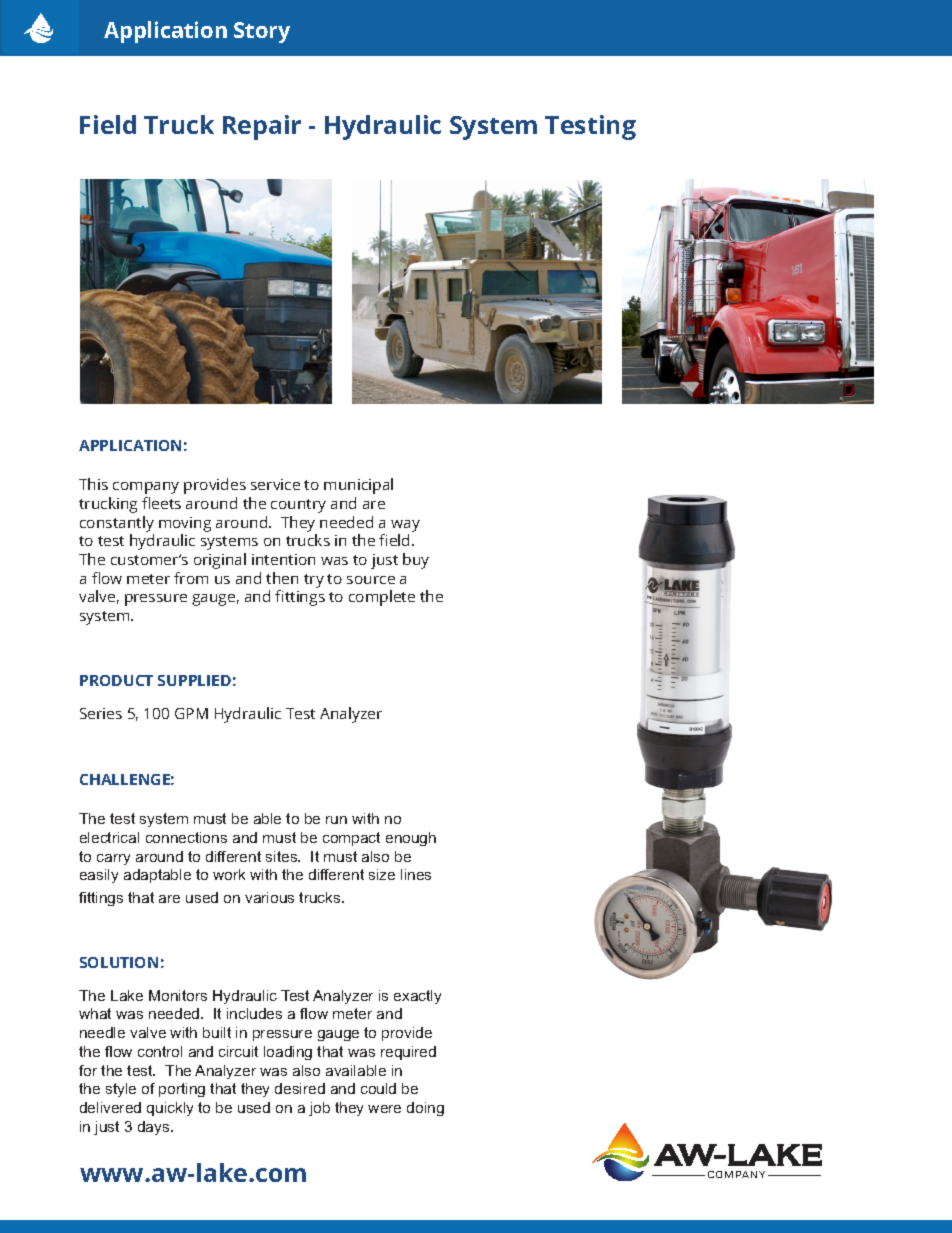  I want to click on municipal, so click(358, 486).
